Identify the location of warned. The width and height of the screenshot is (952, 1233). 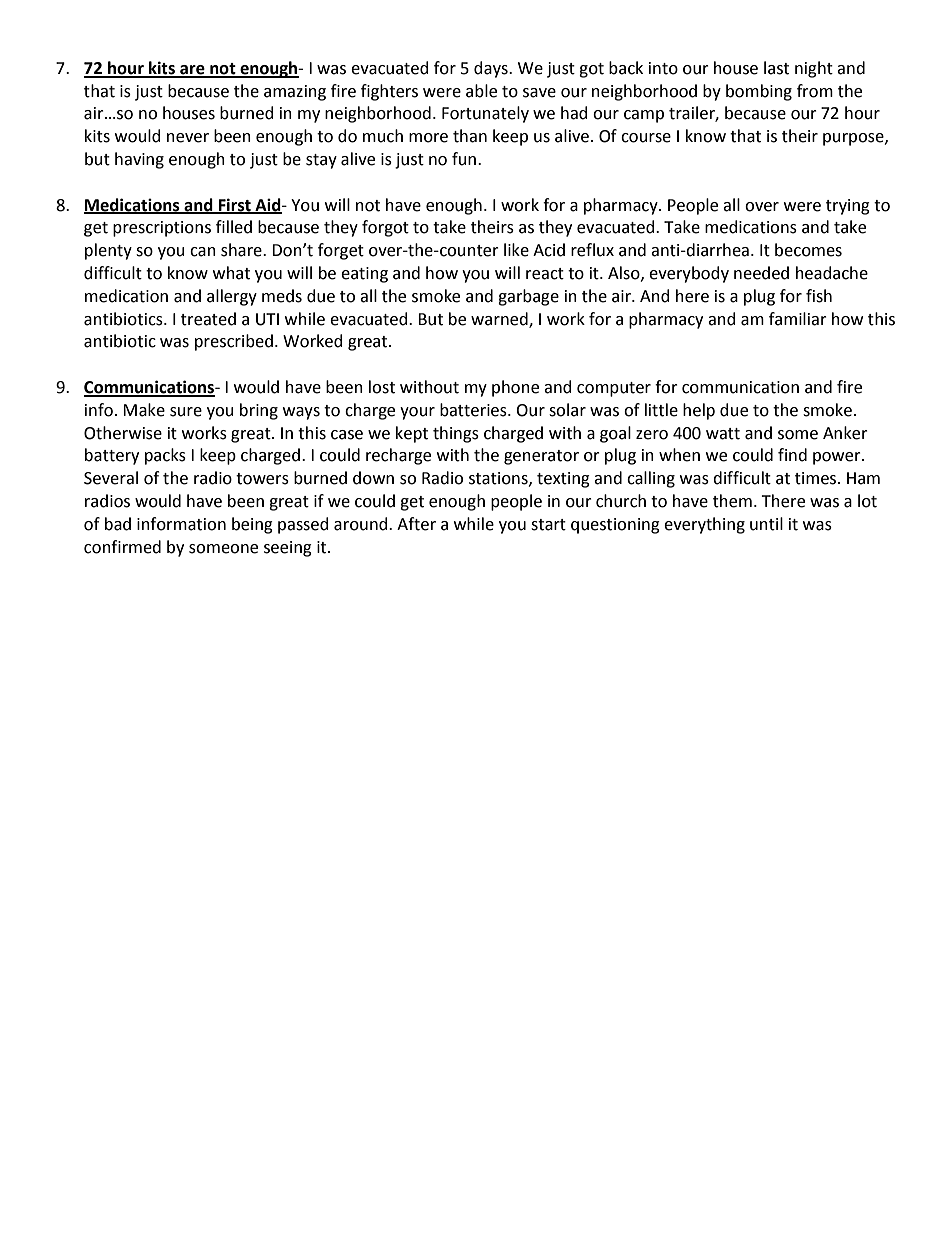
(500, 319).
